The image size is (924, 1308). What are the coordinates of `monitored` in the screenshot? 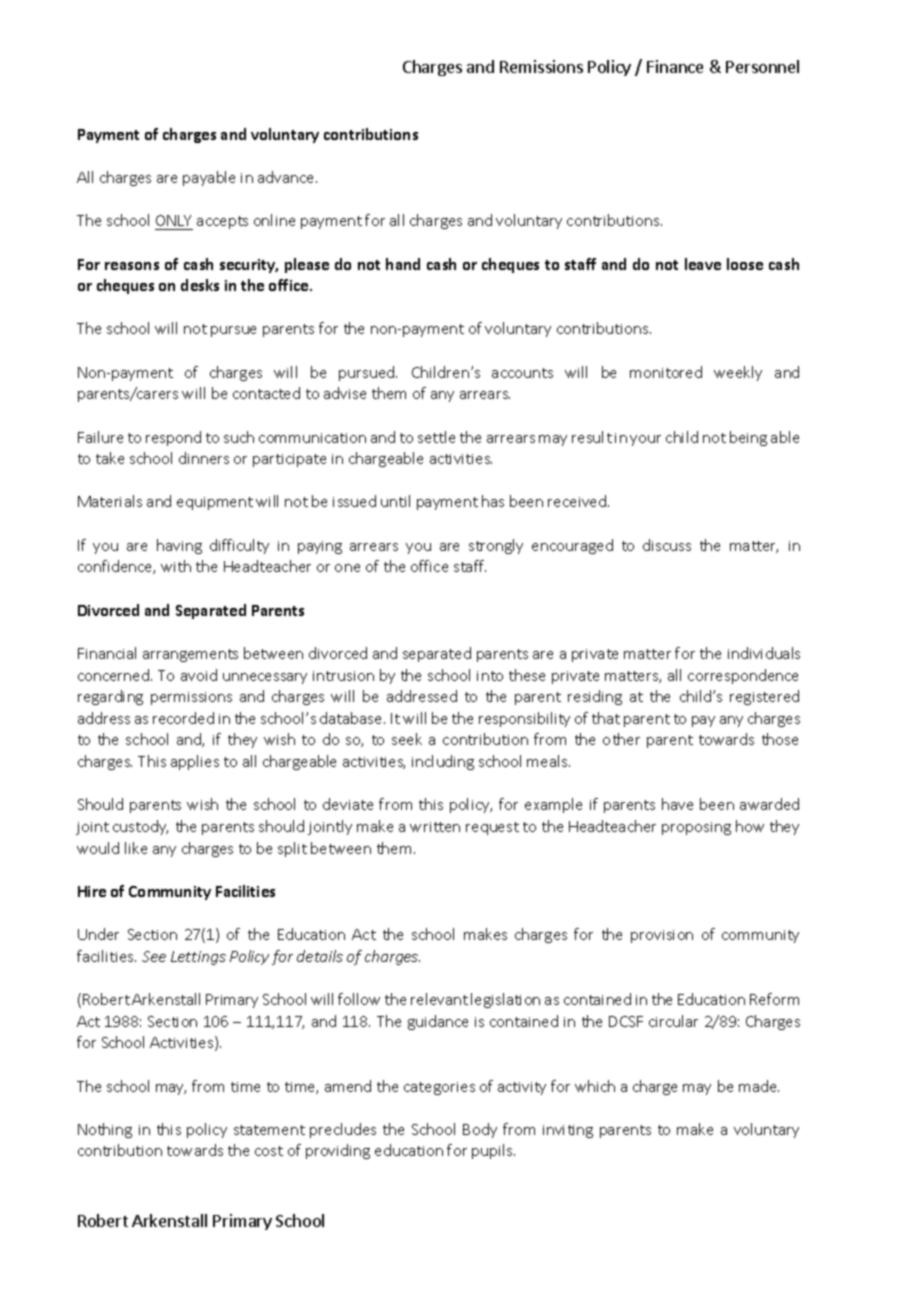 It's located at (666, 372).
